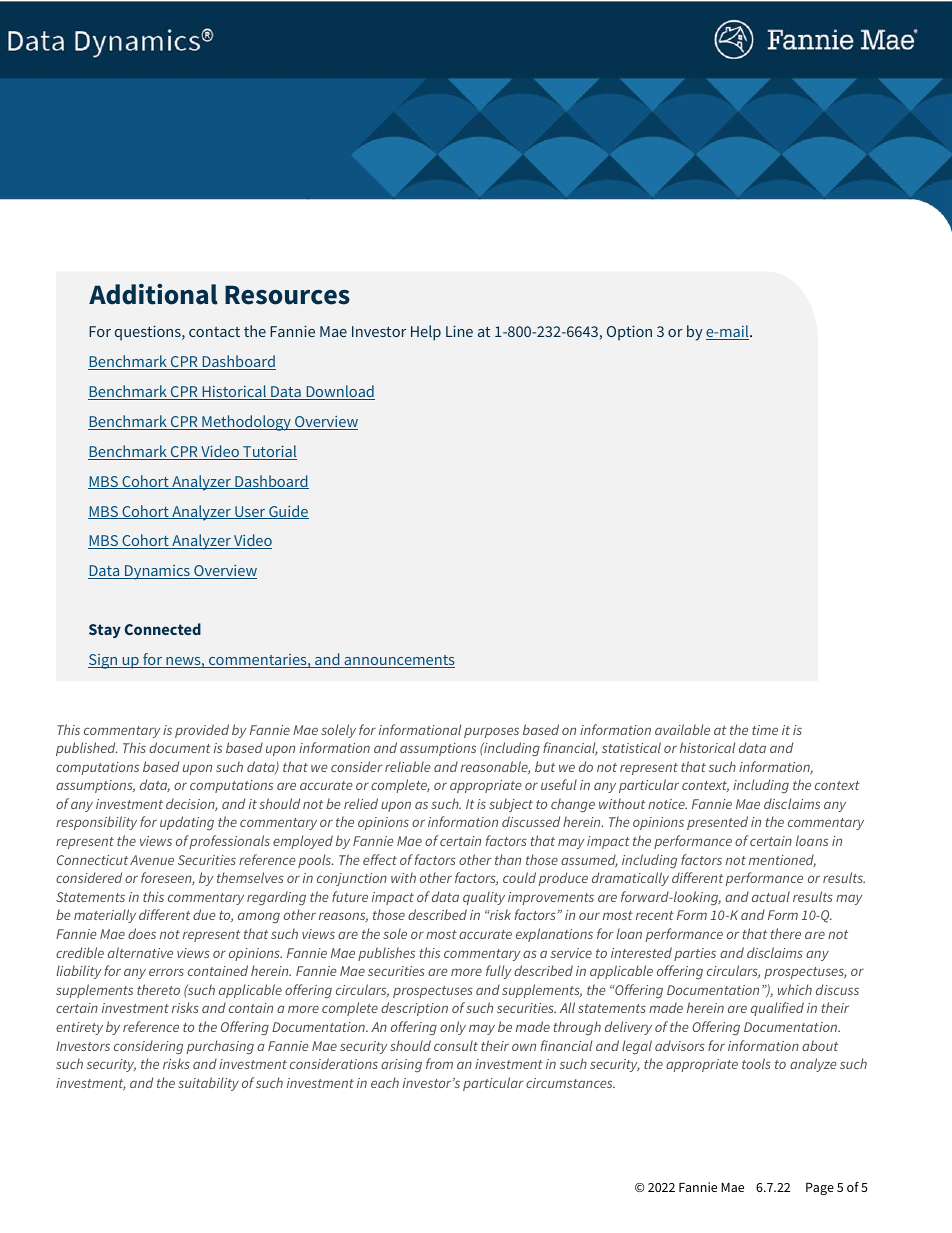 The image size is (952, 1233). What do you see at coordinates (765, 730) in the screenshot?
I see `time` at bounding box center [765, 730].
